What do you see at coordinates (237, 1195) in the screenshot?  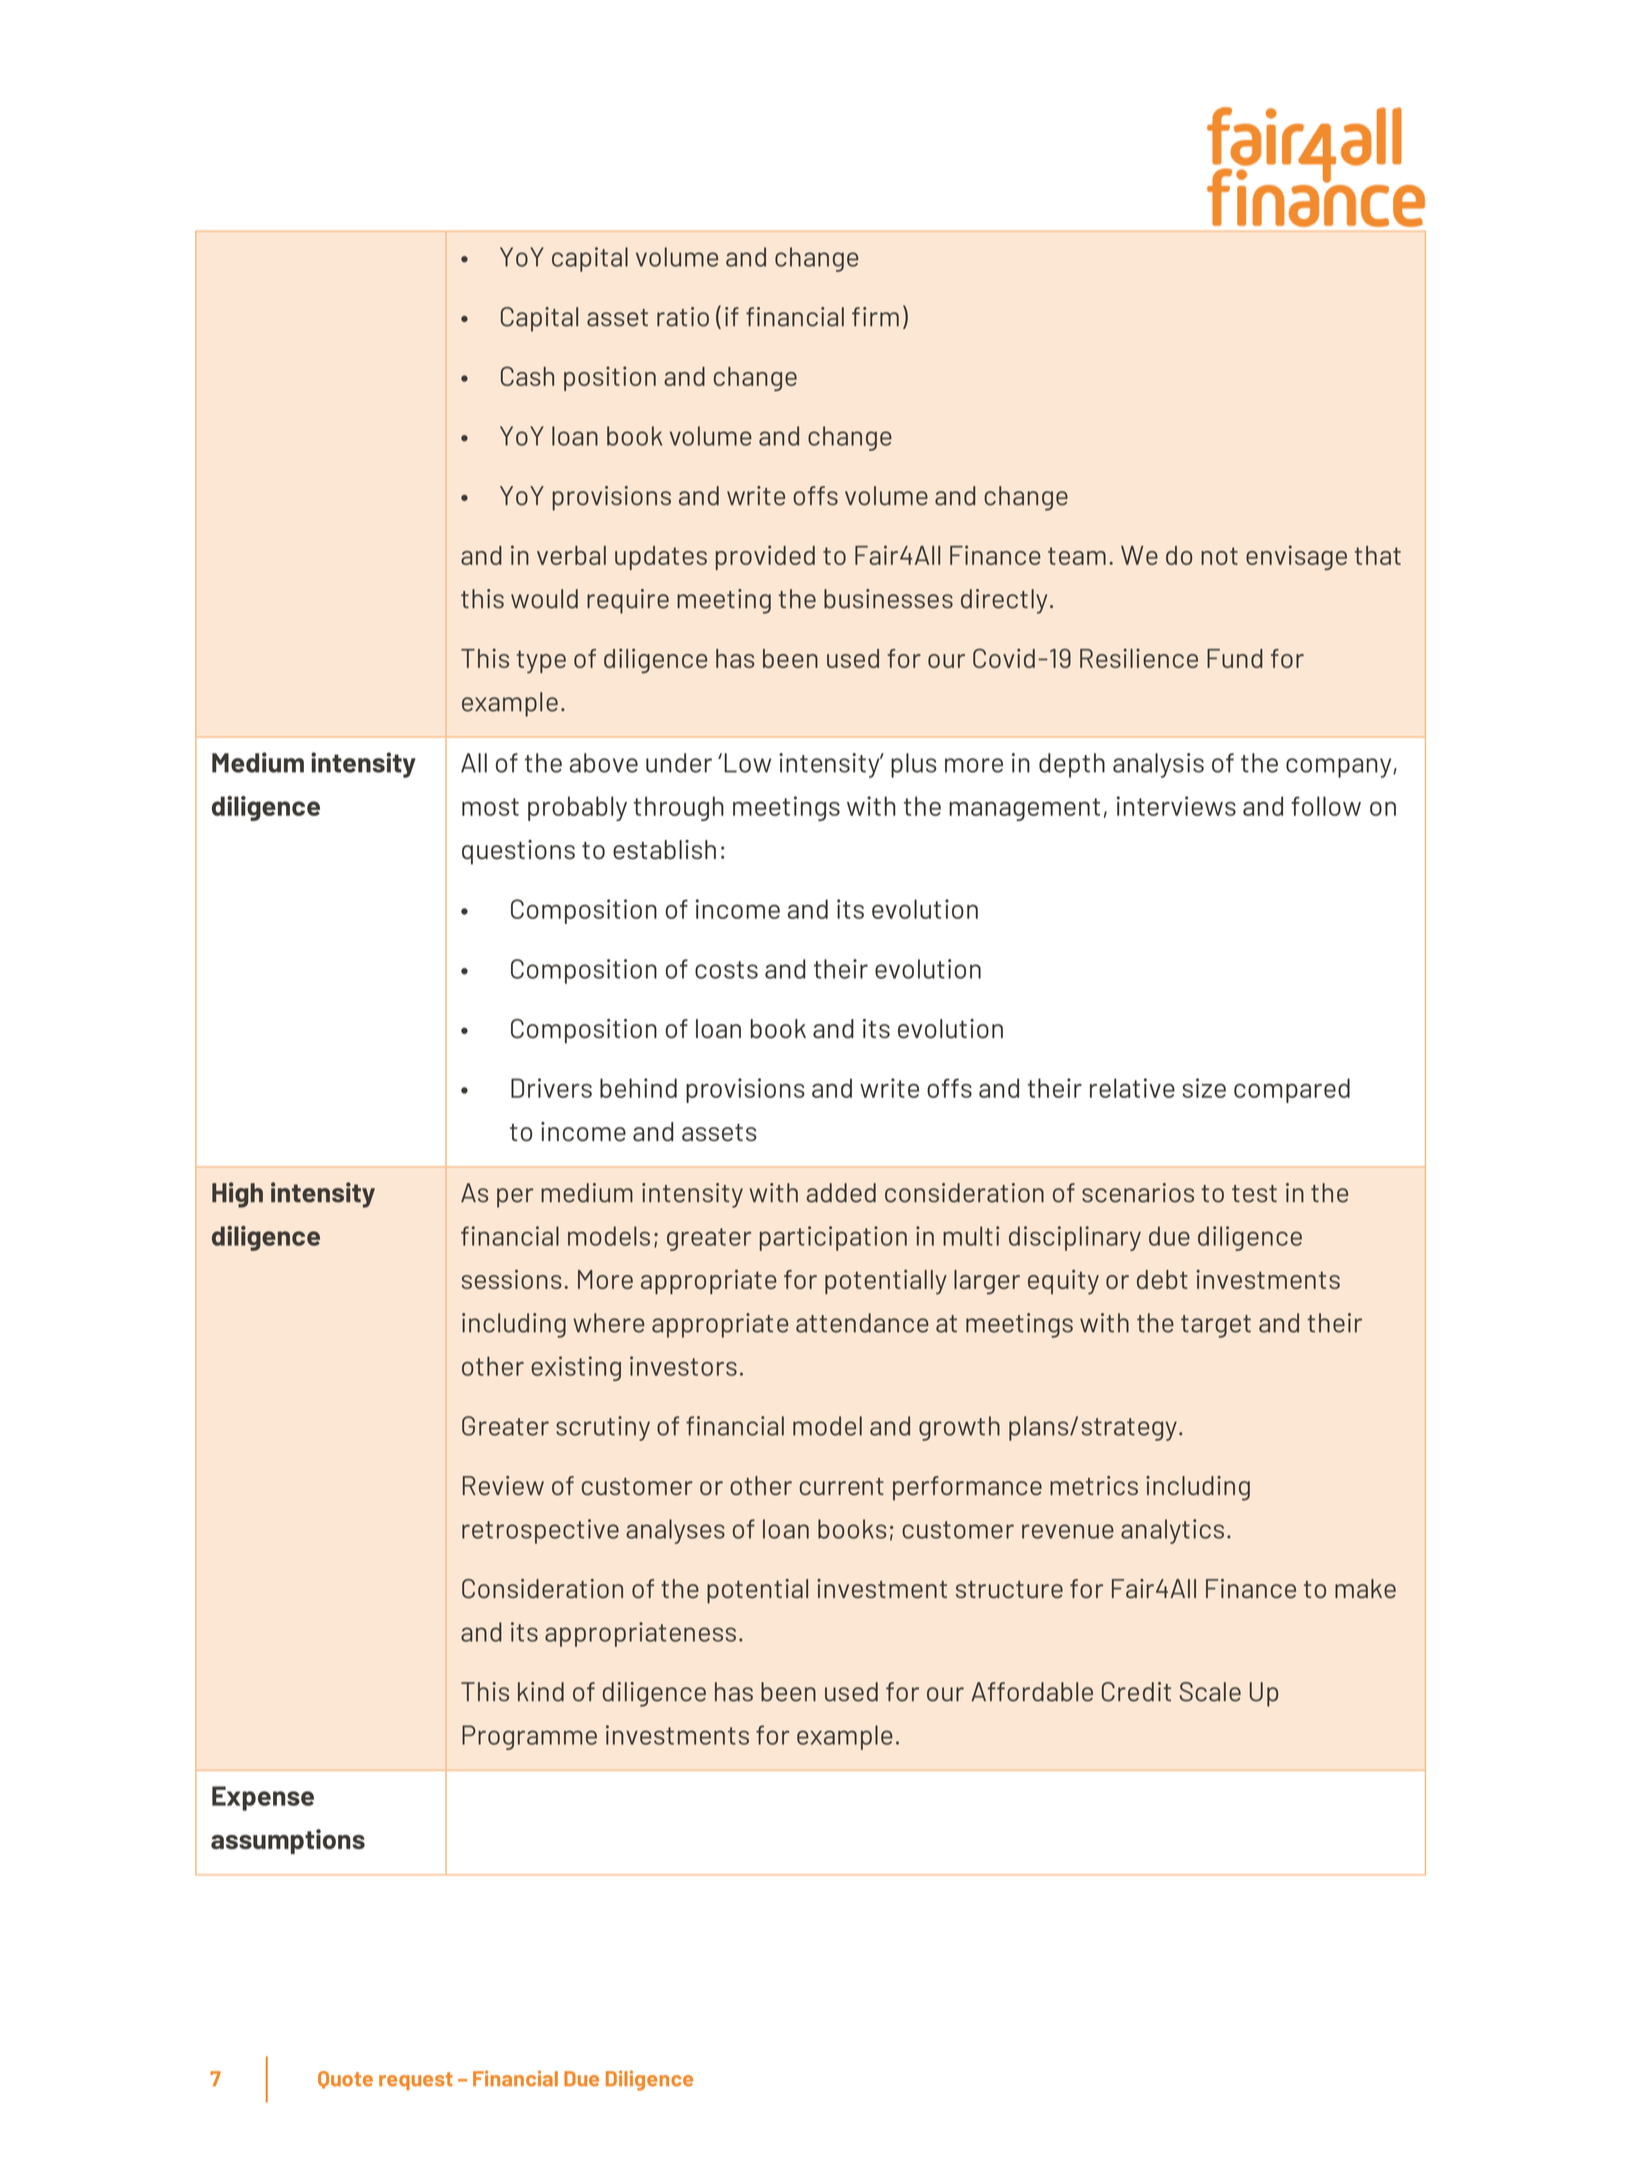 I see `High` at bounding box center [237, 1195].
